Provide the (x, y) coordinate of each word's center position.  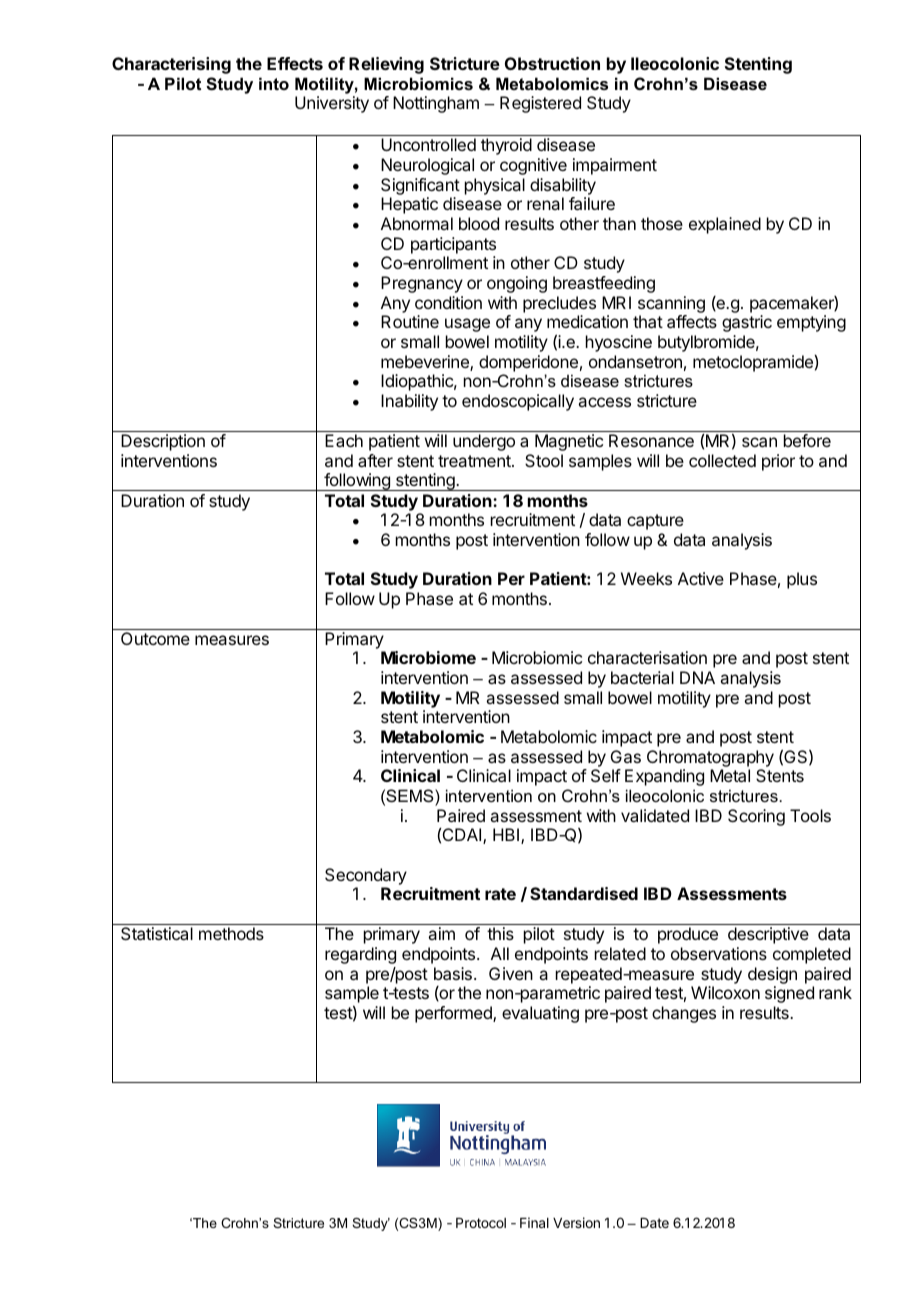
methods (231, 933)
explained (725, 225)
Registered (540, 104)
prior (778, 462)
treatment (475, 461)
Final (534, 1222)
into (274, 83)
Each (344, 440)
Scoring (756, 817)
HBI (507, 836)
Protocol (481, 1223)
